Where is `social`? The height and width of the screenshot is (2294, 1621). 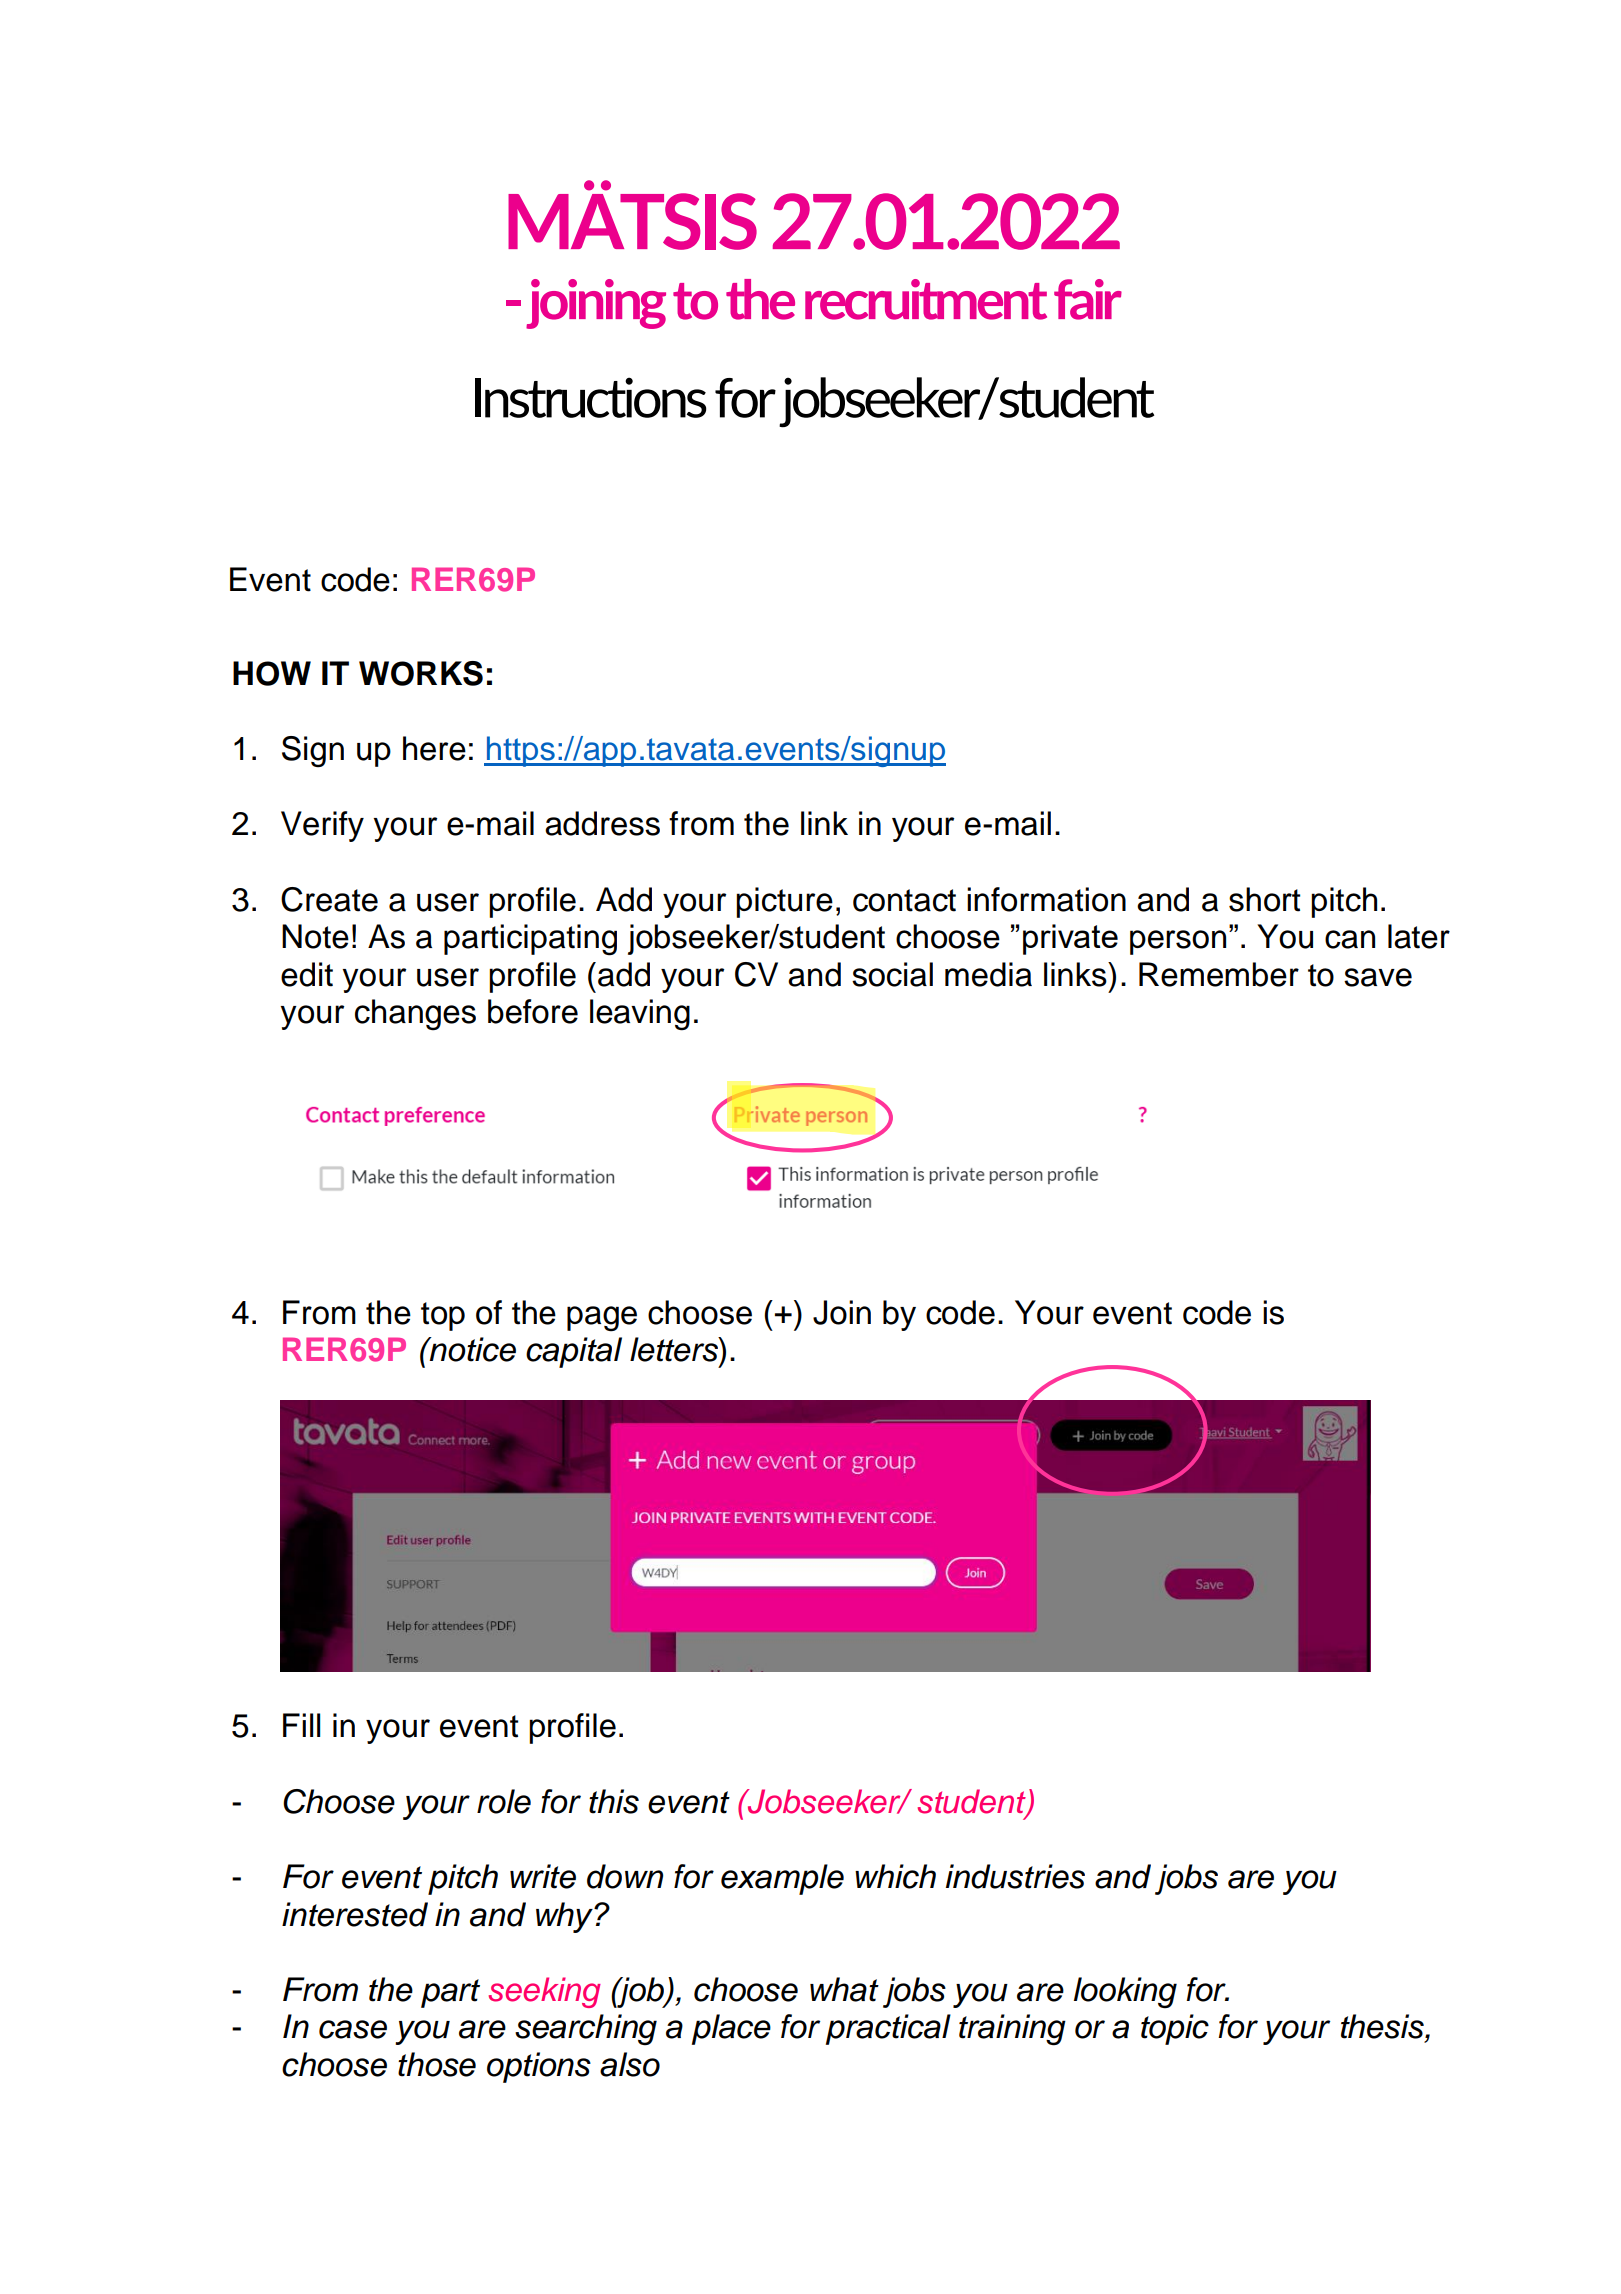 social is located at coordinates (892, 974).
